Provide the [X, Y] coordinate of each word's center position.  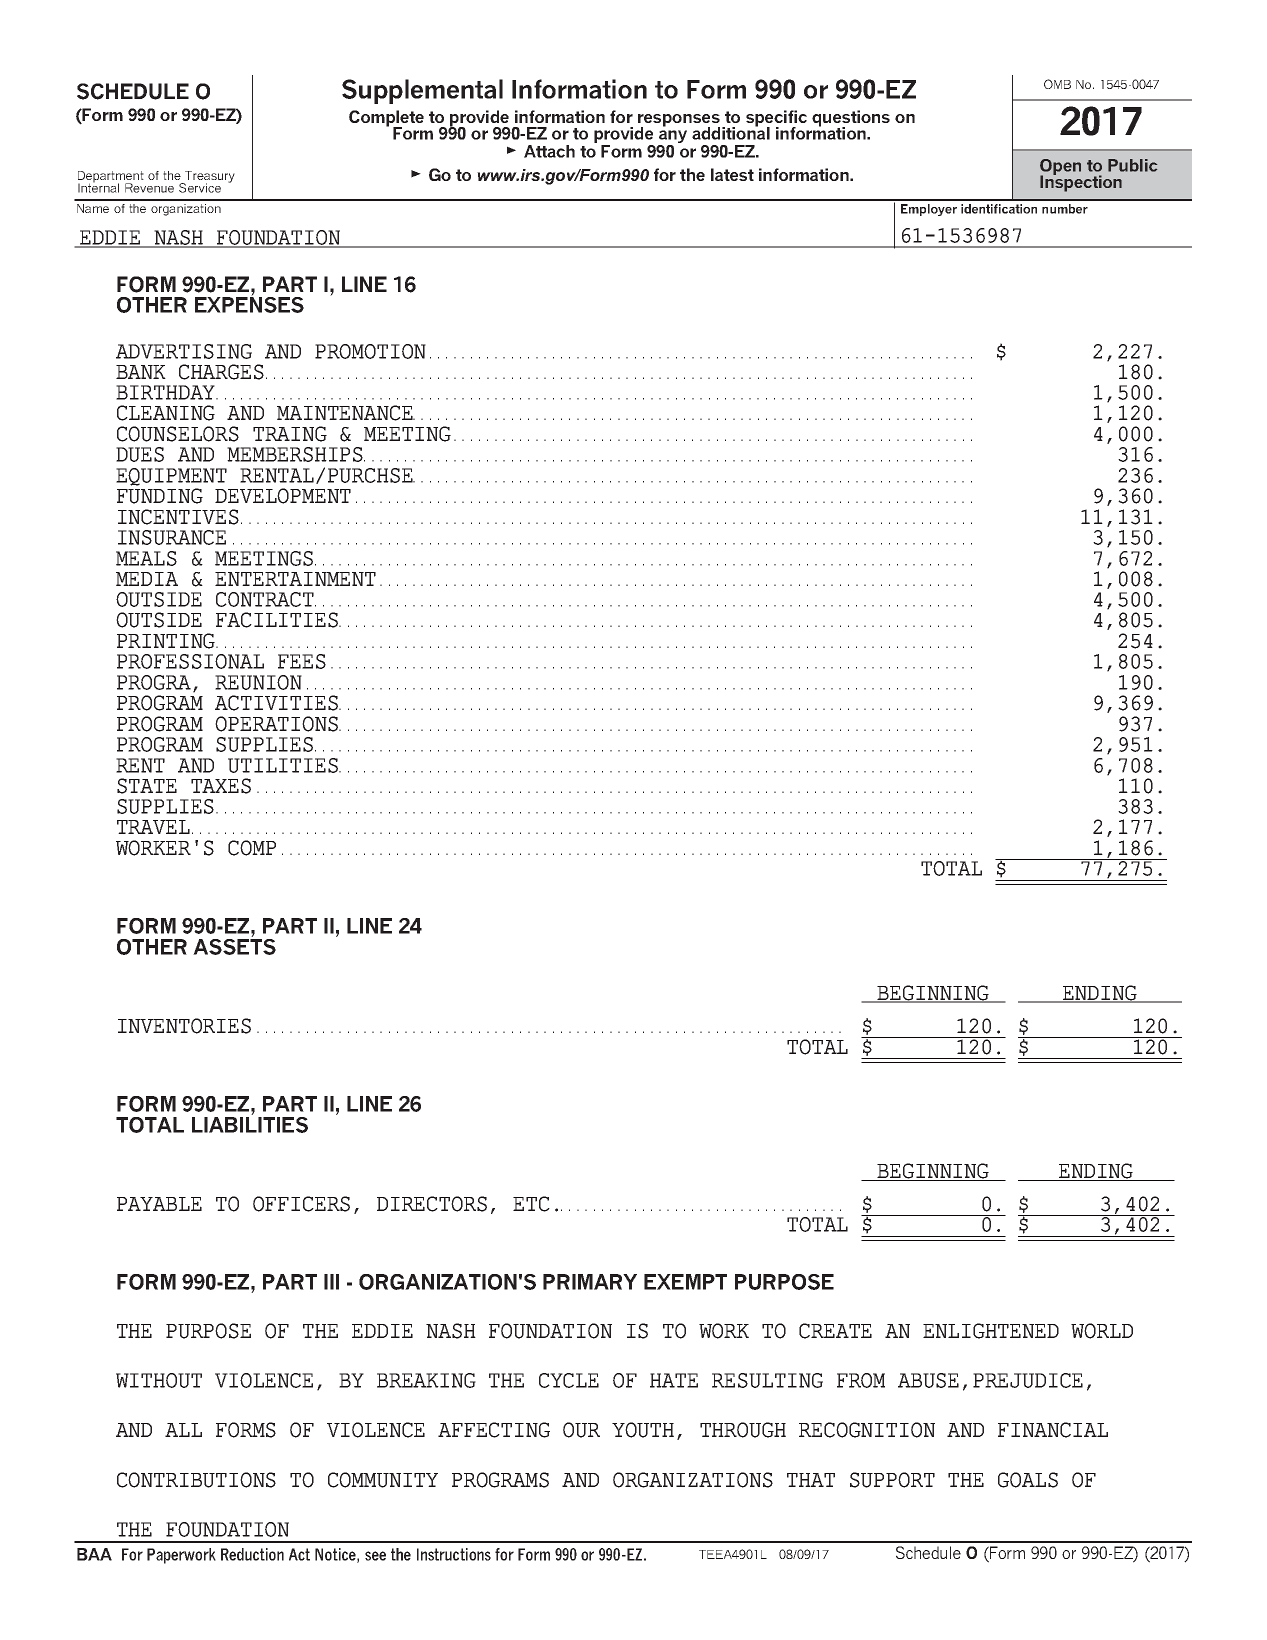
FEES [302, 661]
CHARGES [221, 372]
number [1065, 209]
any [672, 138]
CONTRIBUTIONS [196, 1480]
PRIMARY [590, 1282]
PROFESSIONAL [190, 661]
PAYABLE [159, 1204]
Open [1060, 168]
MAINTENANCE [346, 413]
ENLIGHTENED [991, 1331]
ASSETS [234, 945]
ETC [531, 1204]
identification [999, 209]
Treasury [209, 178]
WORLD [1102, 1331]
